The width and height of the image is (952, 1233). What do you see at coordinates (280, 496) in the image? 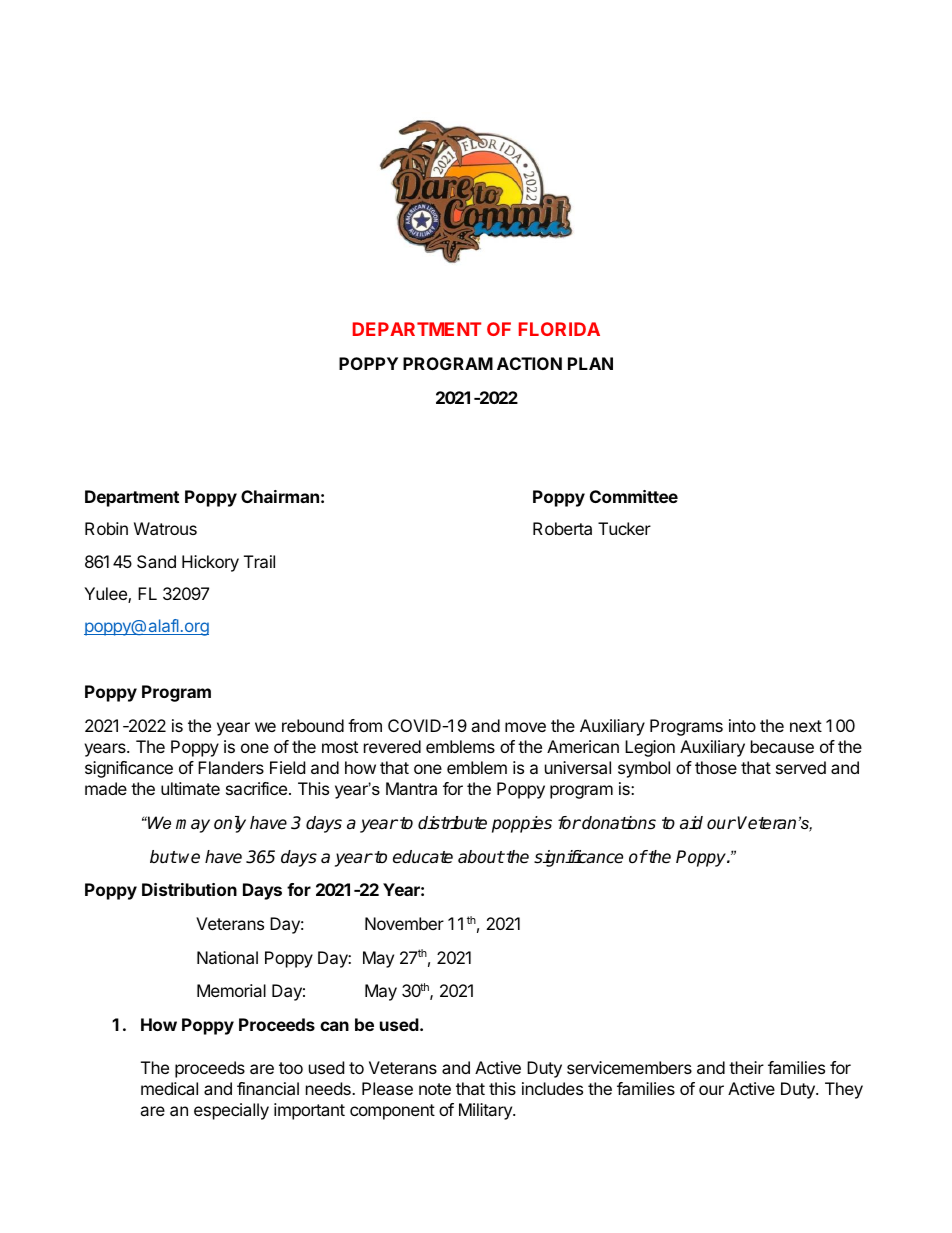
I see `Chairman` at bounding box center [280, 496].
